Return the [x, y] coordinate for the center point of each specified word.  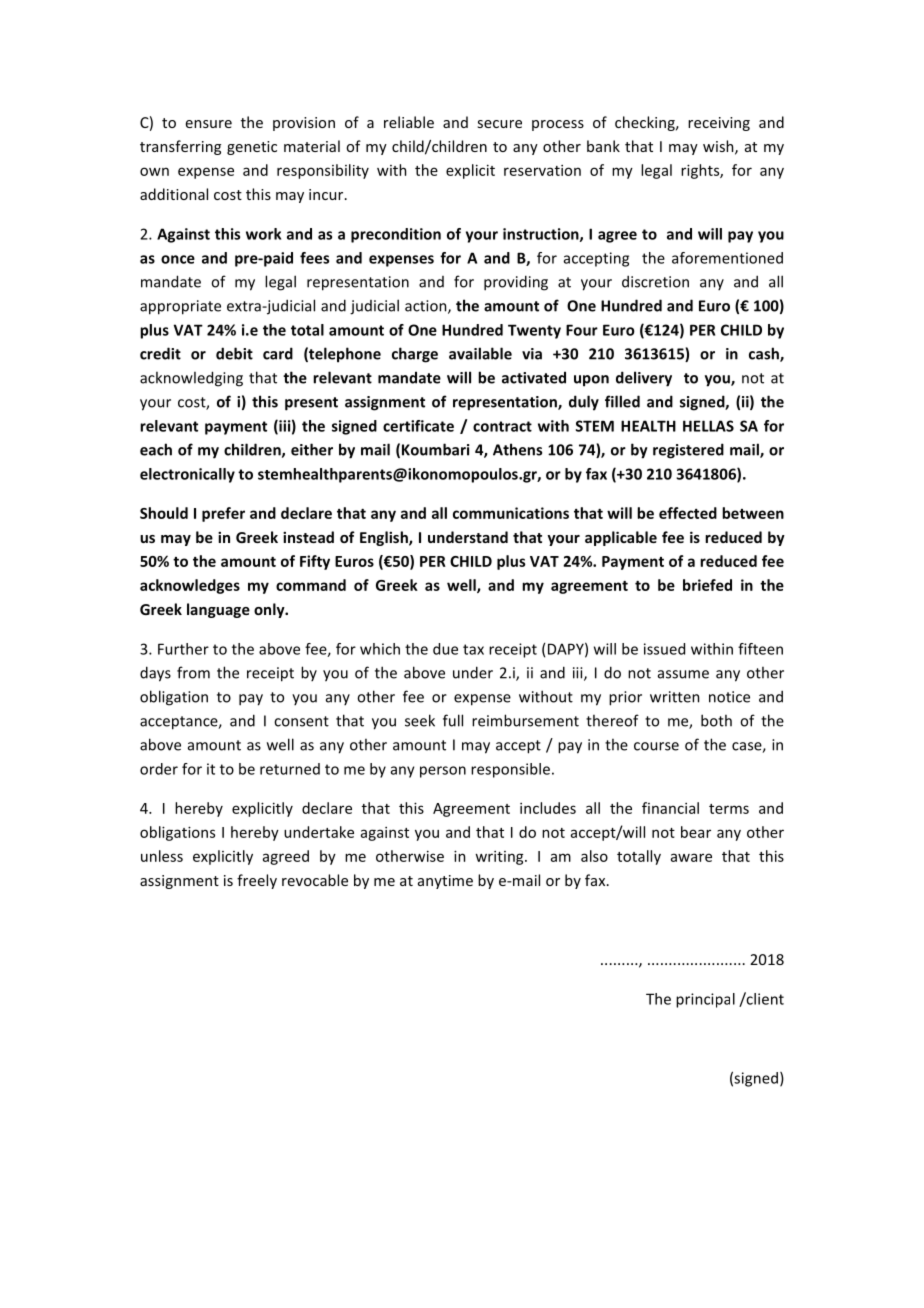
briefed [707, 585]
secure [500, 124]
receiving [719, 124]
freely [257, 881]
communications [511, 513]
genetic [252, 148]
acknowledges [190, 586]
